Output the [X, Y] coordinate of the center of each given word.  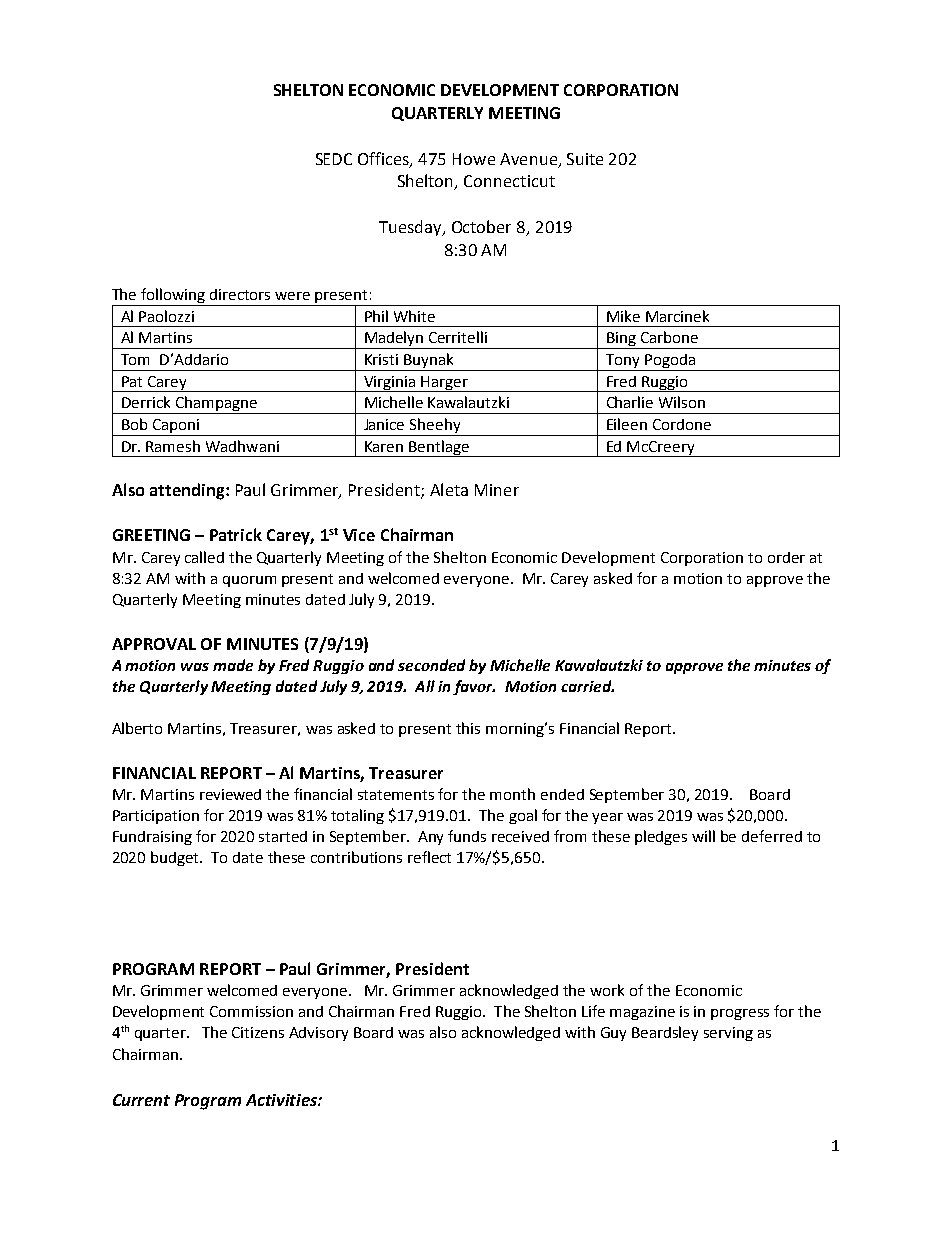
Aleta [449, 489]
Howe [474, 159]
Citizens [258, 1032]
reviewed [230, 794]
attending [188, 491]
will [703, 836]
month [512, 794]
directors [240, 294]
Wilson [682, 402]
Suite [585, 159]
